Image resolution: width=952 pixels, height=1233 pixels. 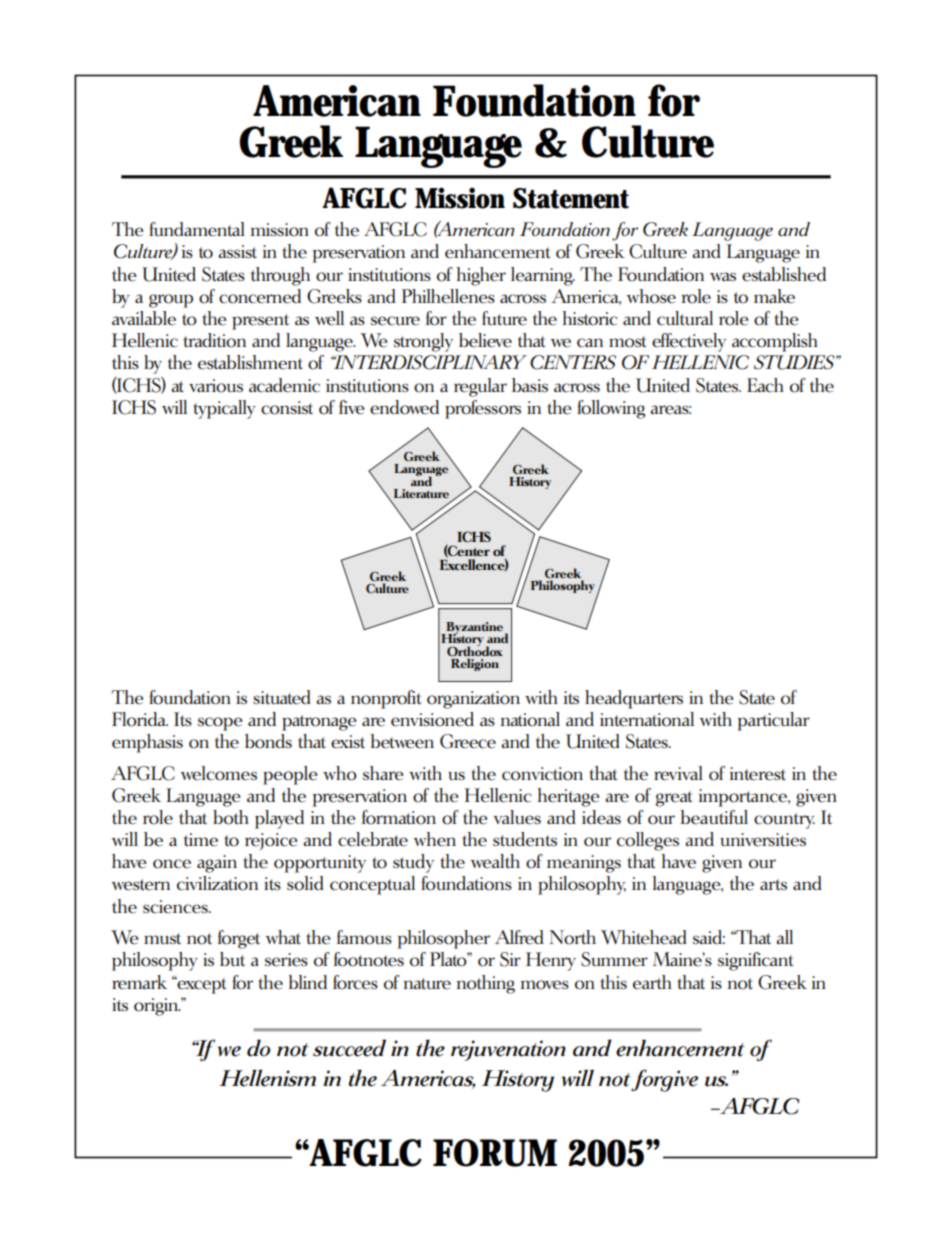 What do you see at coordinates (217, 883) in the screenshot?
I see `civilization` at bounding box center [217, 883].
